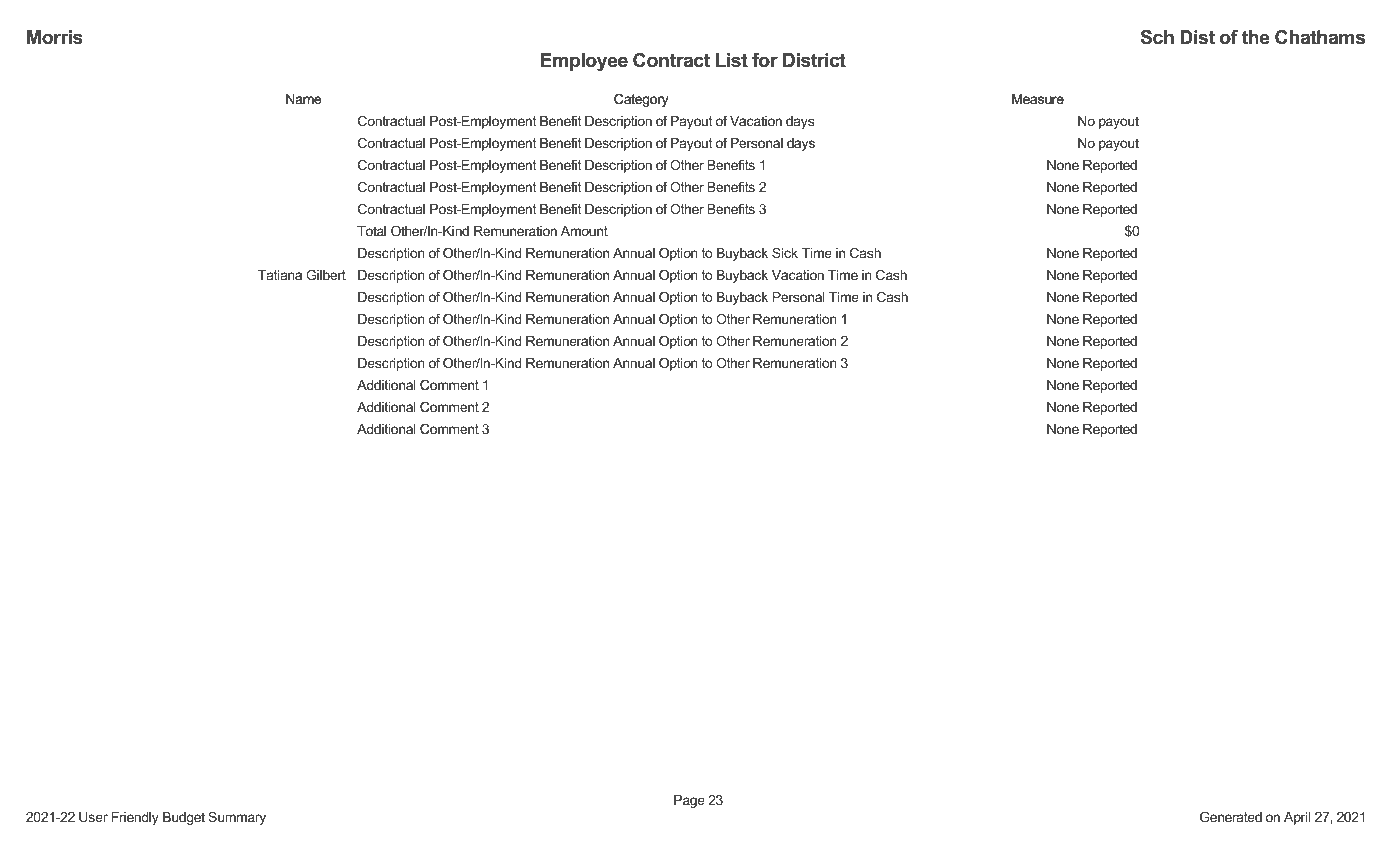 Image resolution: width=1400 pixels, height=850 pixels. I want to click on Budget, so click(184, 818).
